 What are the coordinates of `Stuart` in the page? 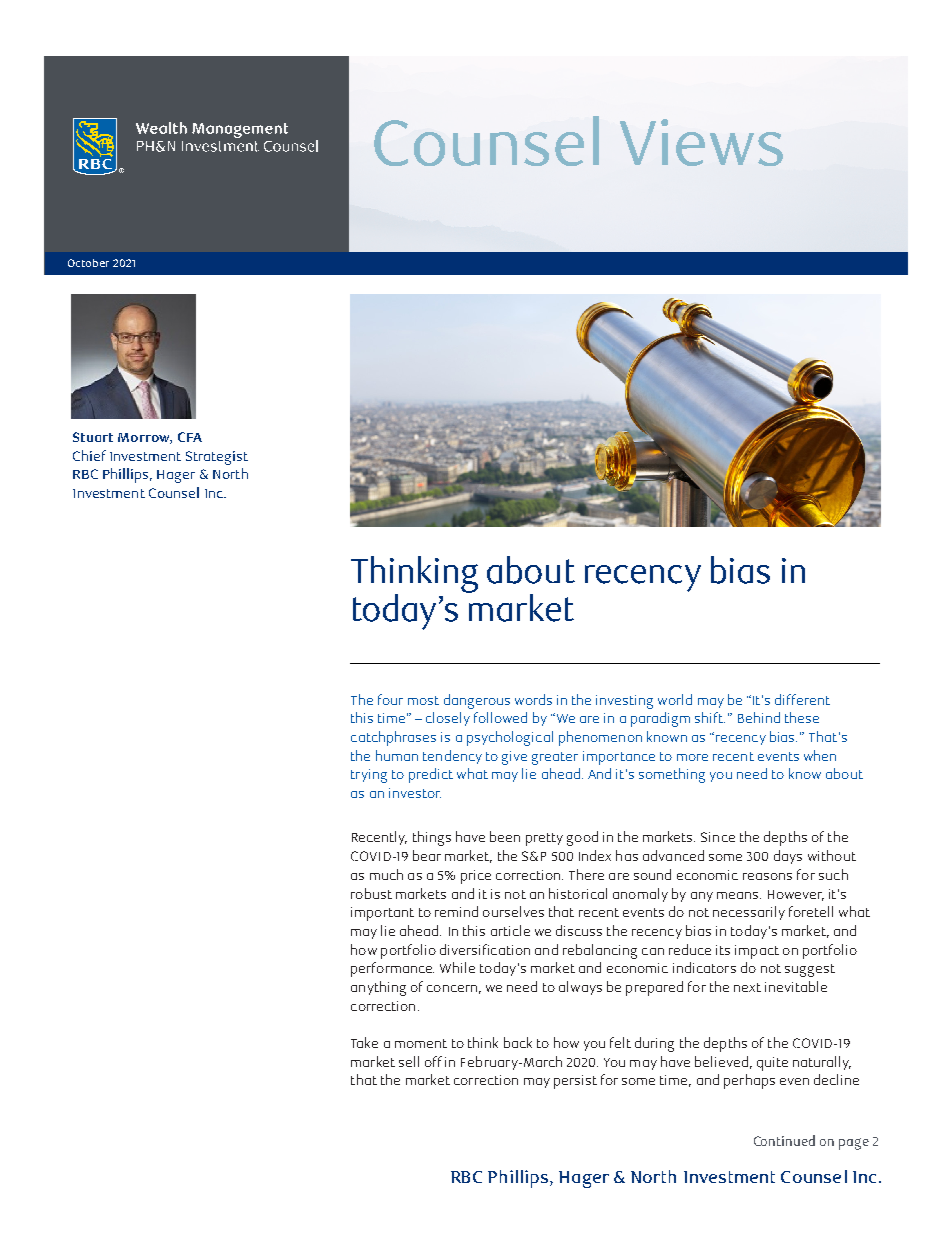 It's located at (93, 437).
